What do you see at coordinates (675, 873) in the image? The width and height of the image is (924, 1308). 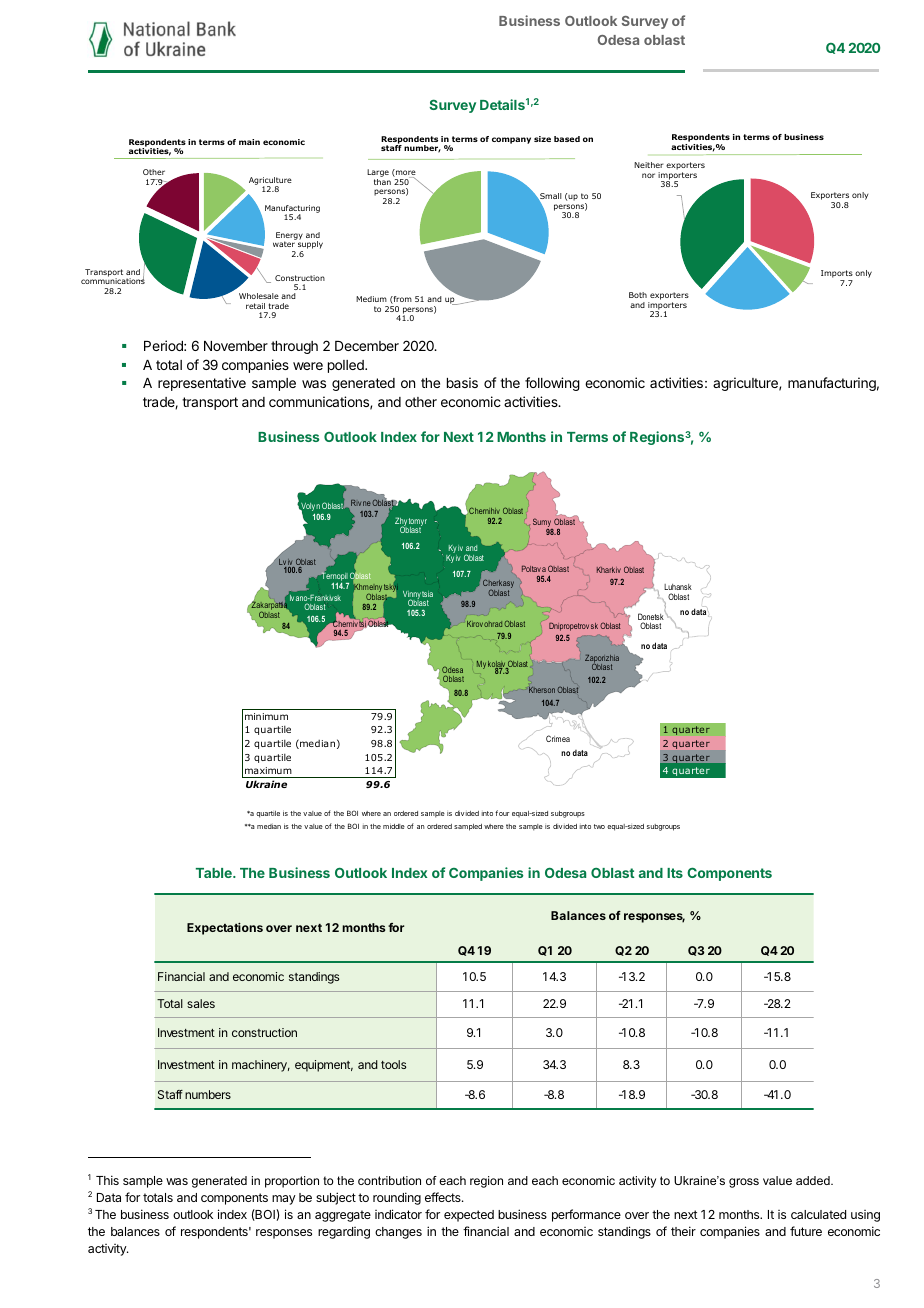 I see `Its` at bounding box center [675, 873].
